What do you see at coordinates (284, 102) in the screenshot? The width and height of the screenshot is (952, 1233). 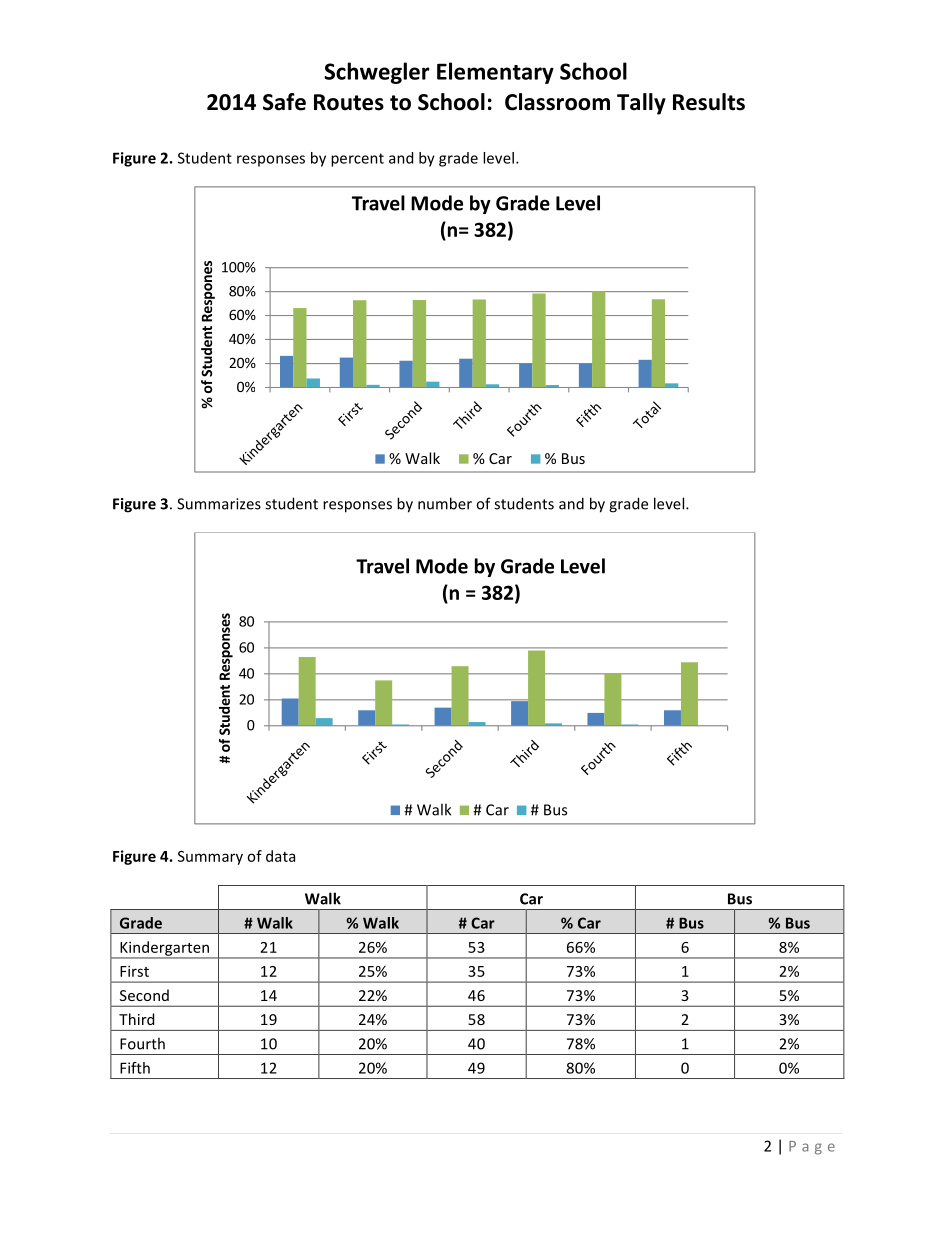 I see `Safe` at bounding box center [284, 102].
